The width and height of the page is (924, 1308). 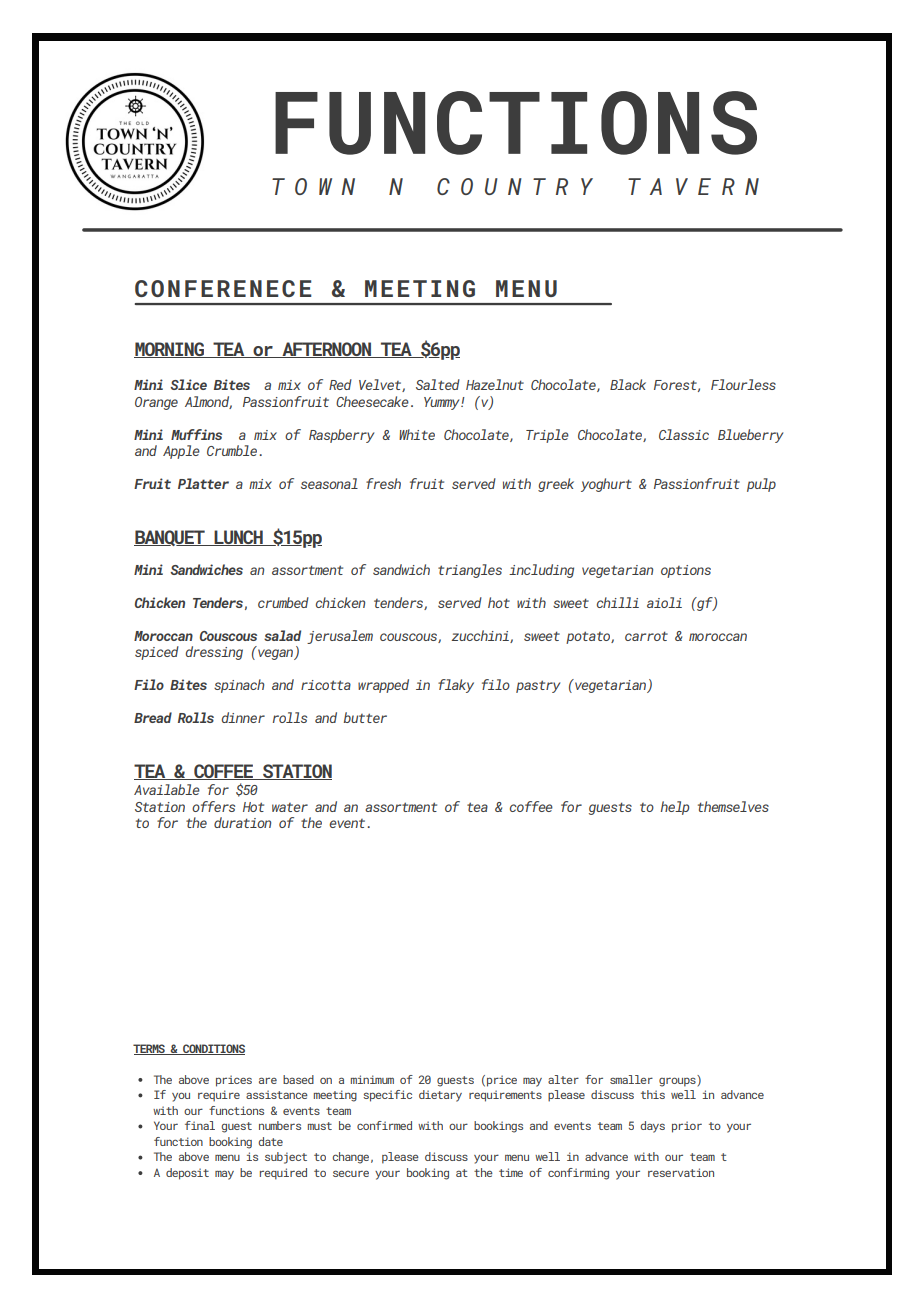 What do you see at coordinates (628, 384) in the page?
I see `Black` at bounding box center [628, 384].
